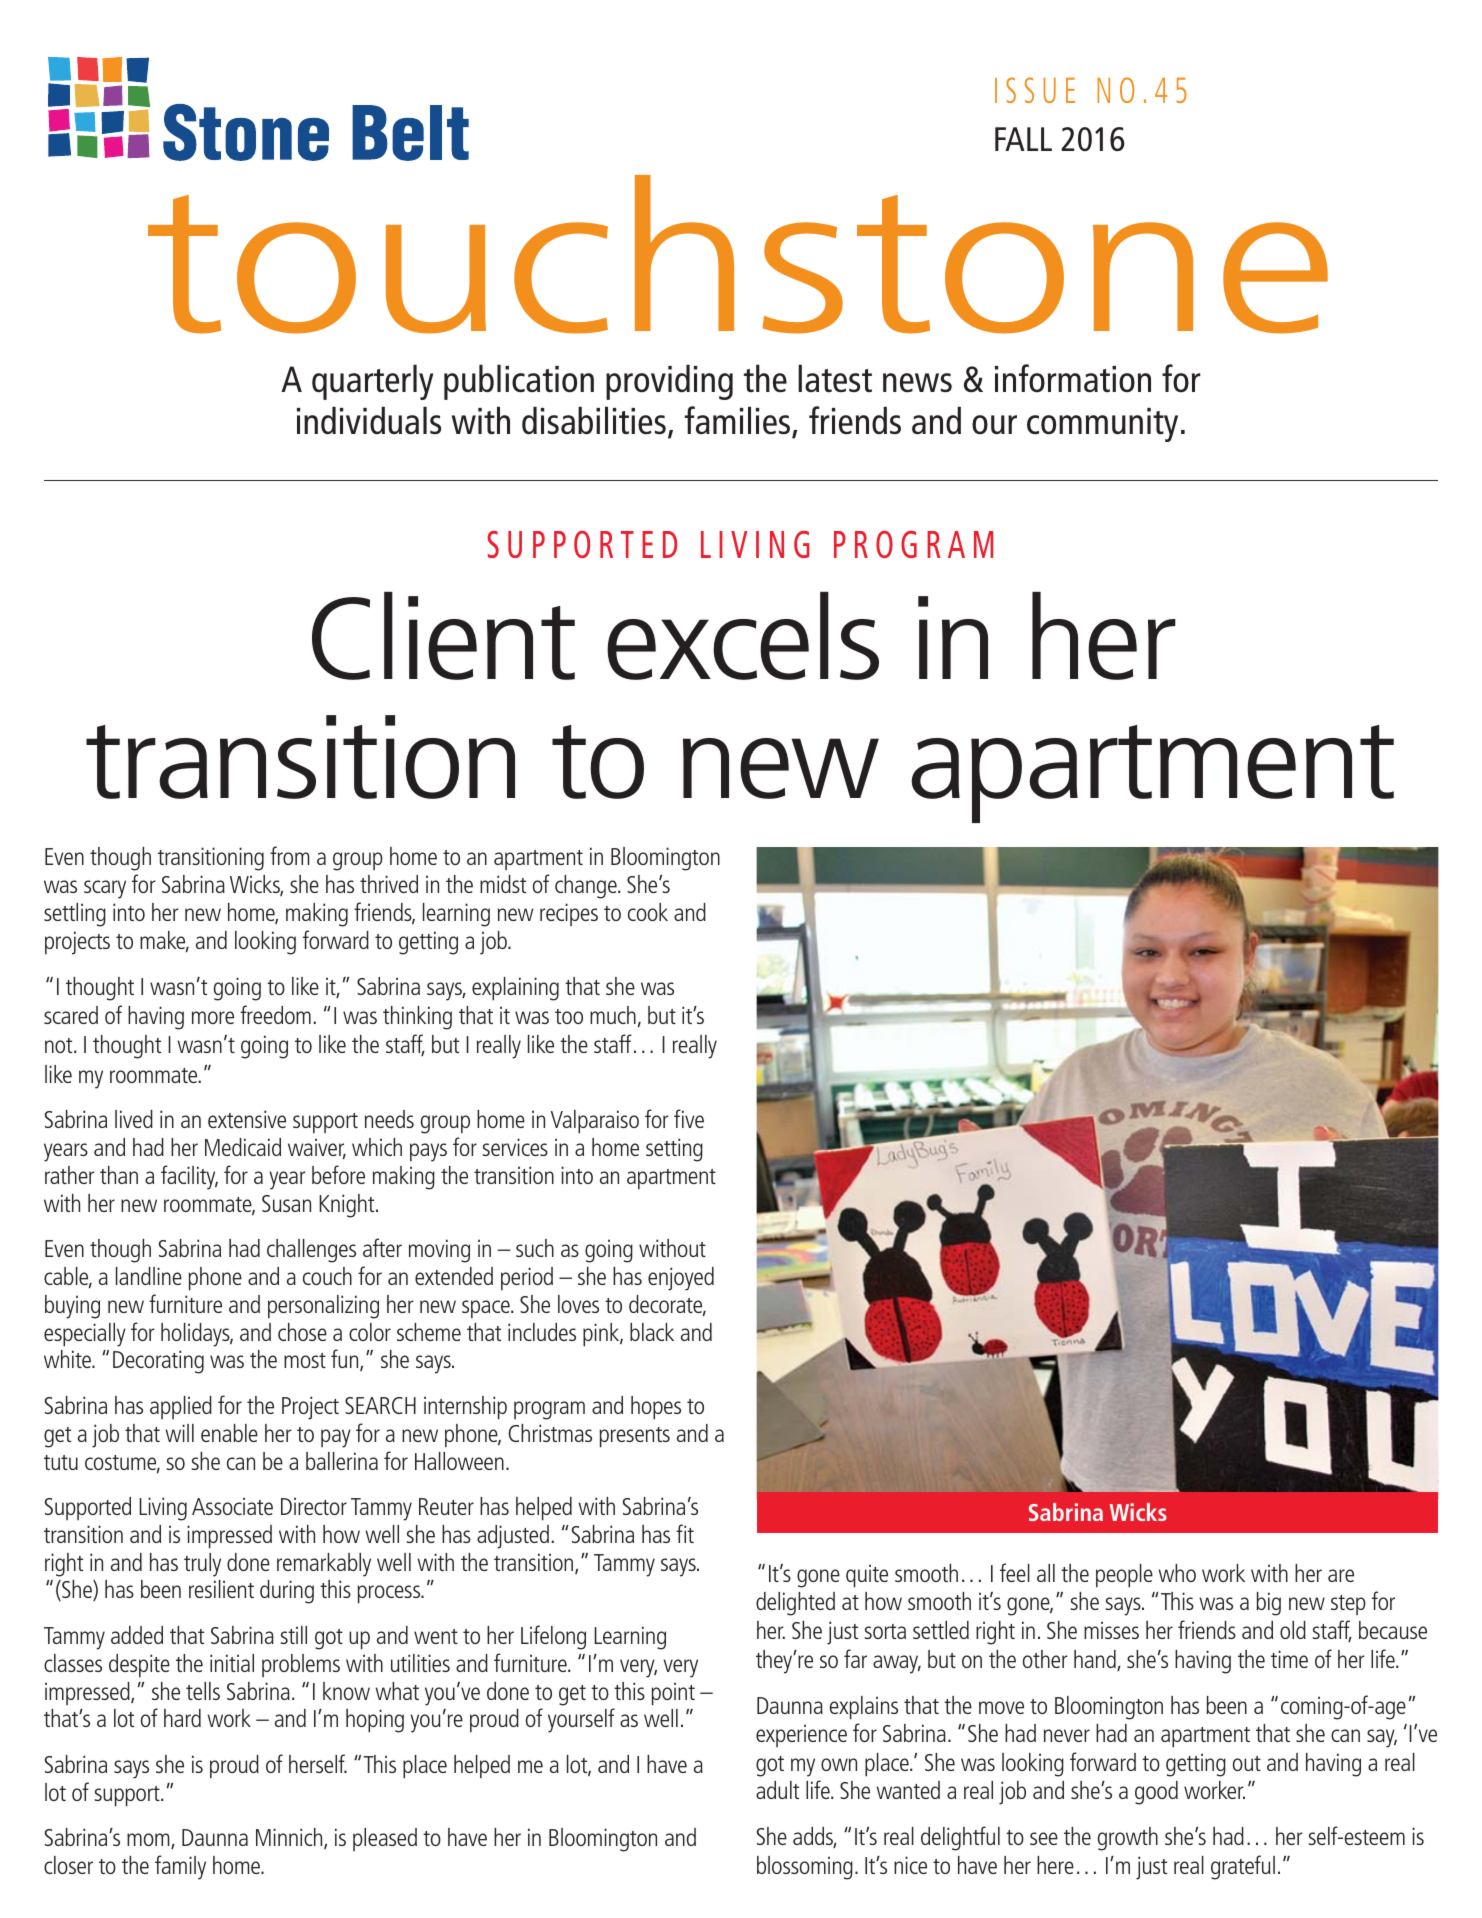 This screenshot has height=1918, width=1482. Describe the element at coordinates (738, 254) in the screenshot. I see `touchstone` at that location.
